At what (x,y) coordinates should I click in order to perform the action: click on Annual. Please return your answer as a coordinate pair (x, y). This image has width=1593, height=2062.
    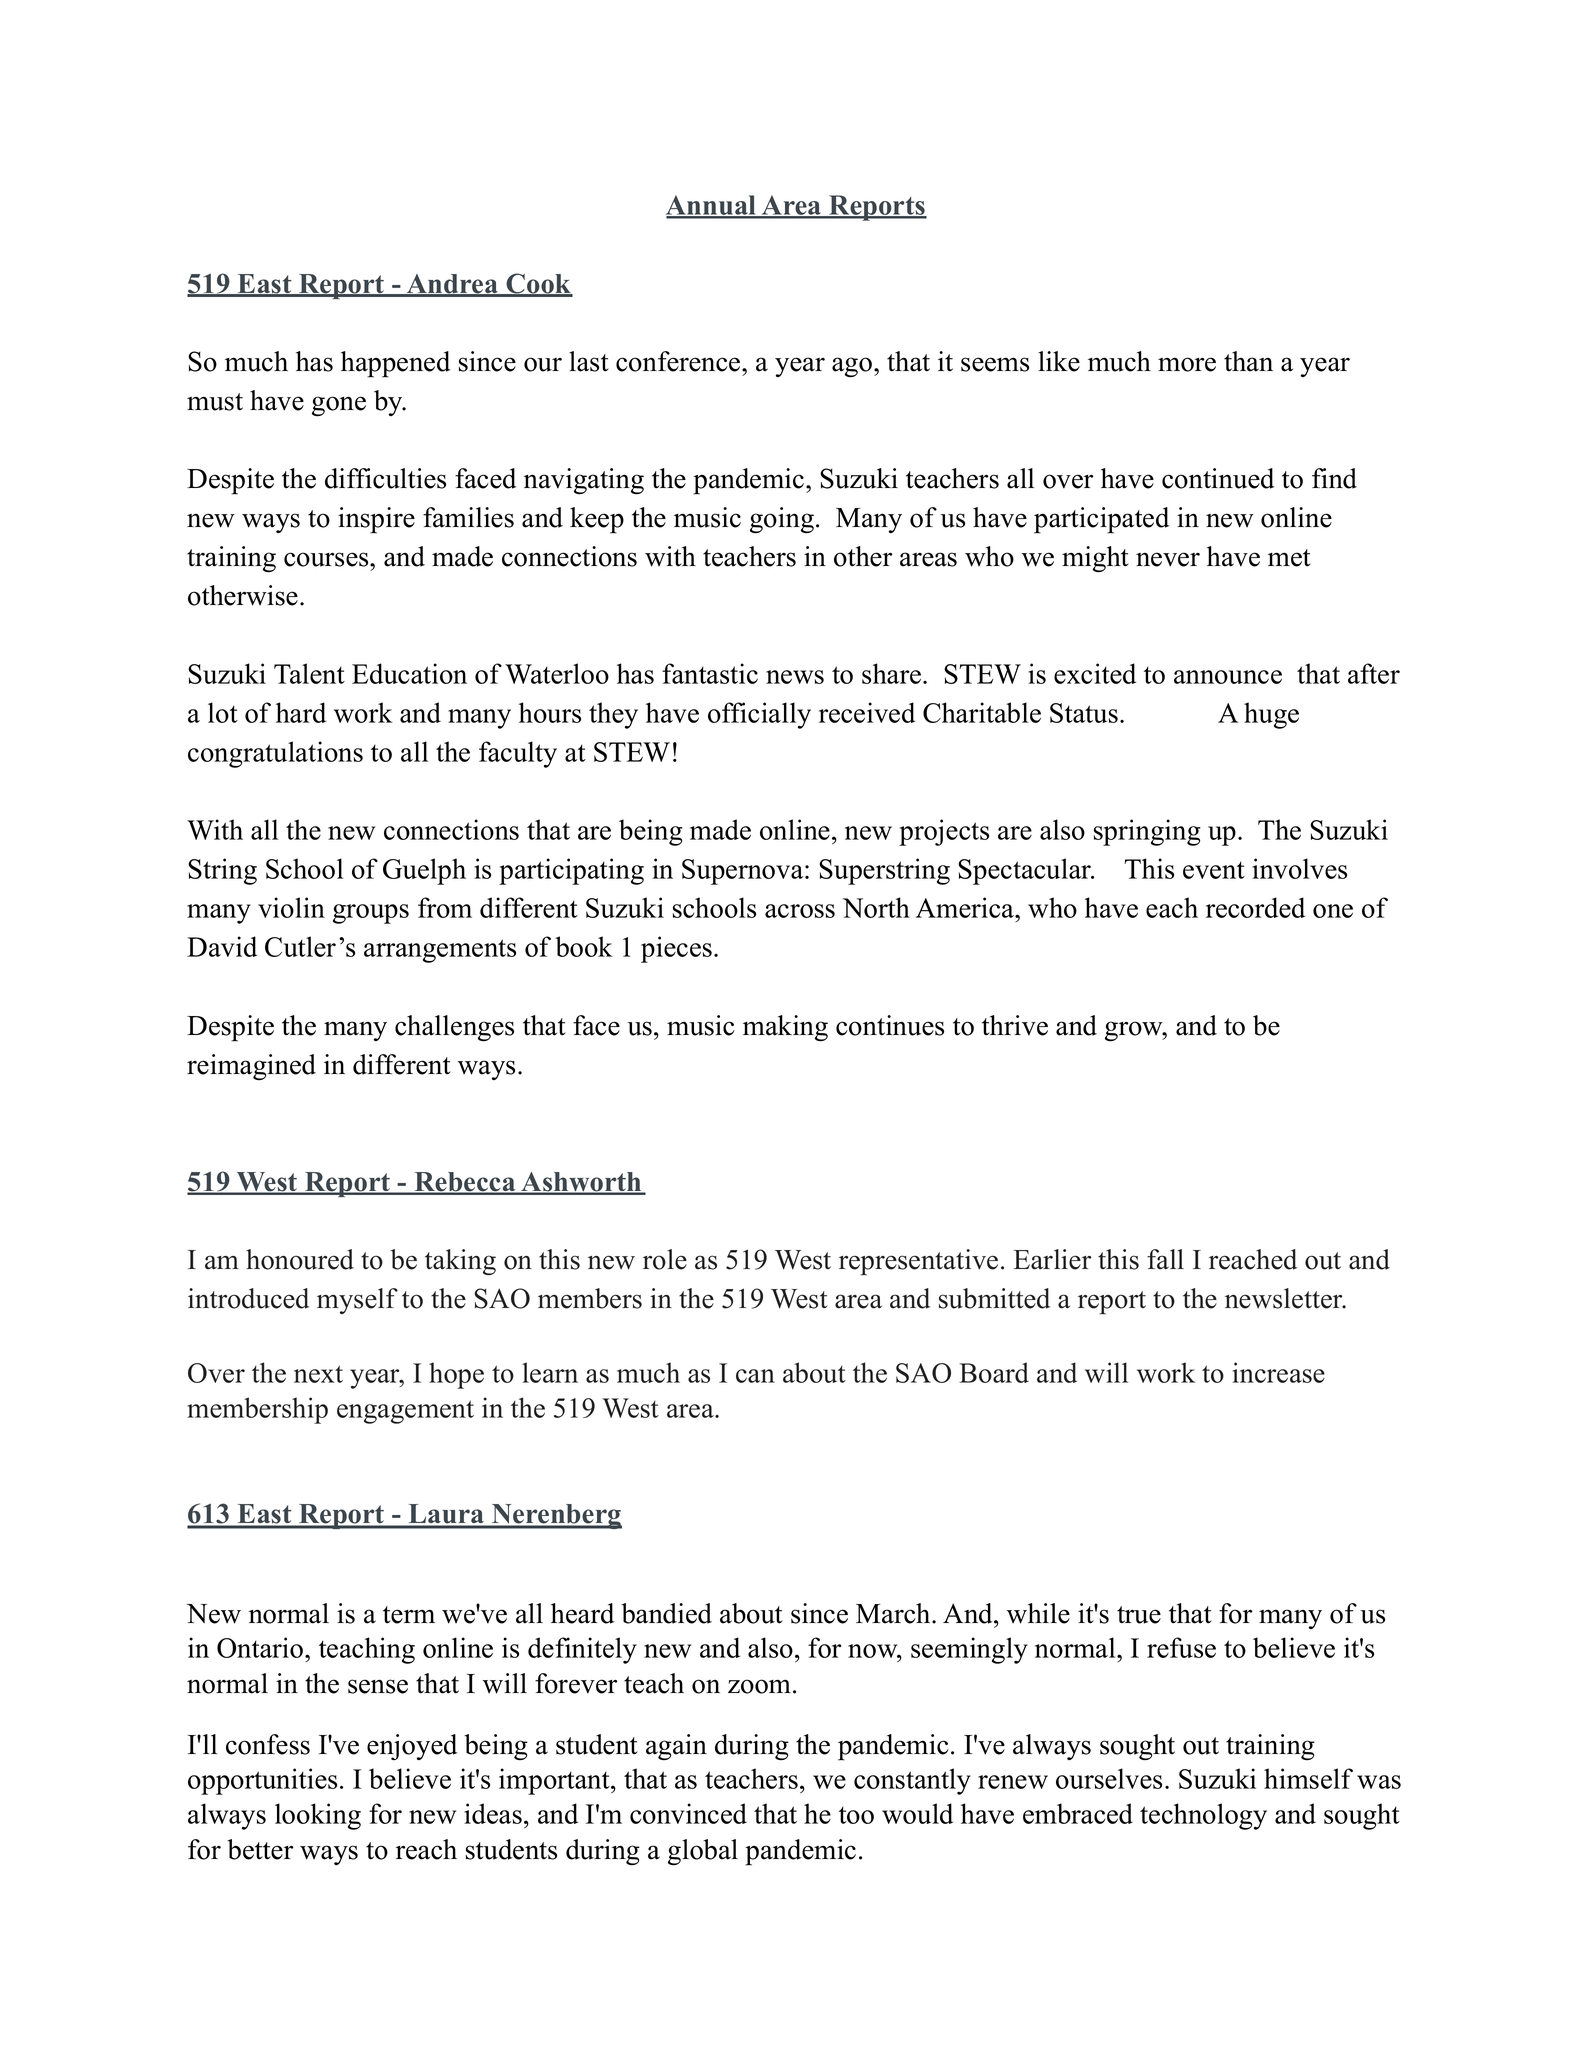
    Looking at the image, I should click on (712, 206).
